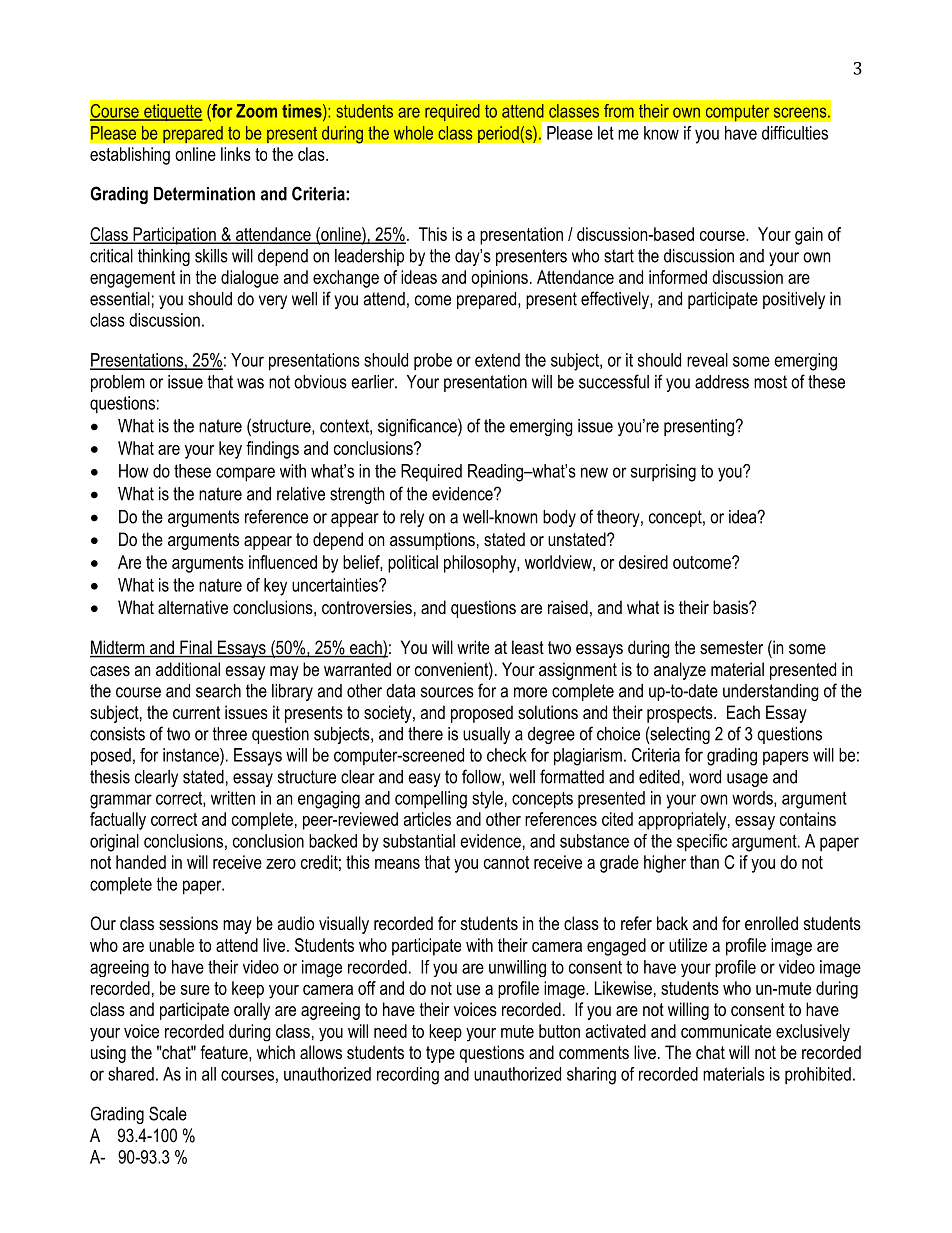 Image resolution: width=952 pixels, height=1233 pixels. What do you see at coordinates (795, 133) in the screenshot?
I see `difficulties` at bounding box center [795, 133].
